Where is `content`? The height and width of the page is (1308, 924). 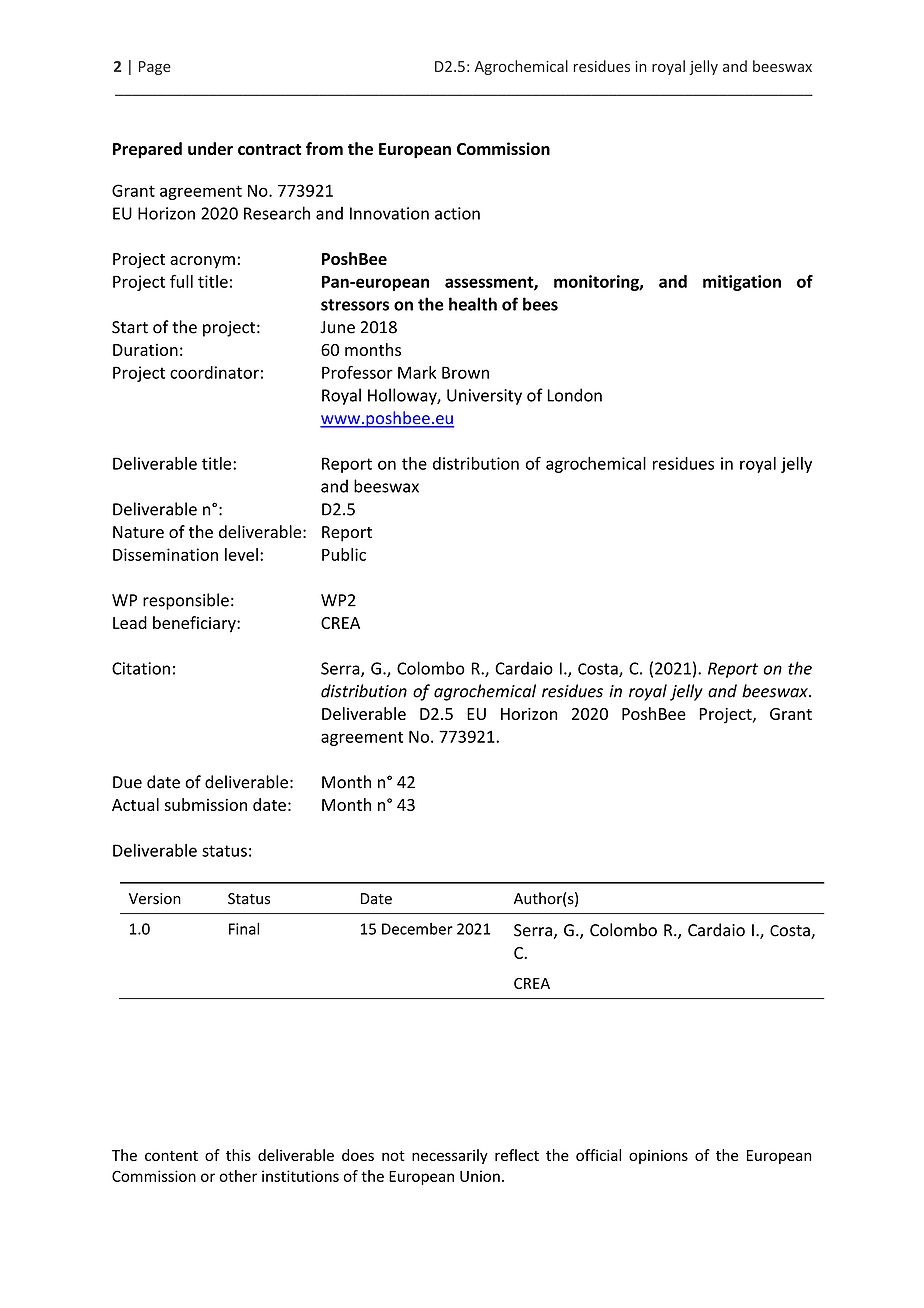
content is located at coordinates (171, 1156).
